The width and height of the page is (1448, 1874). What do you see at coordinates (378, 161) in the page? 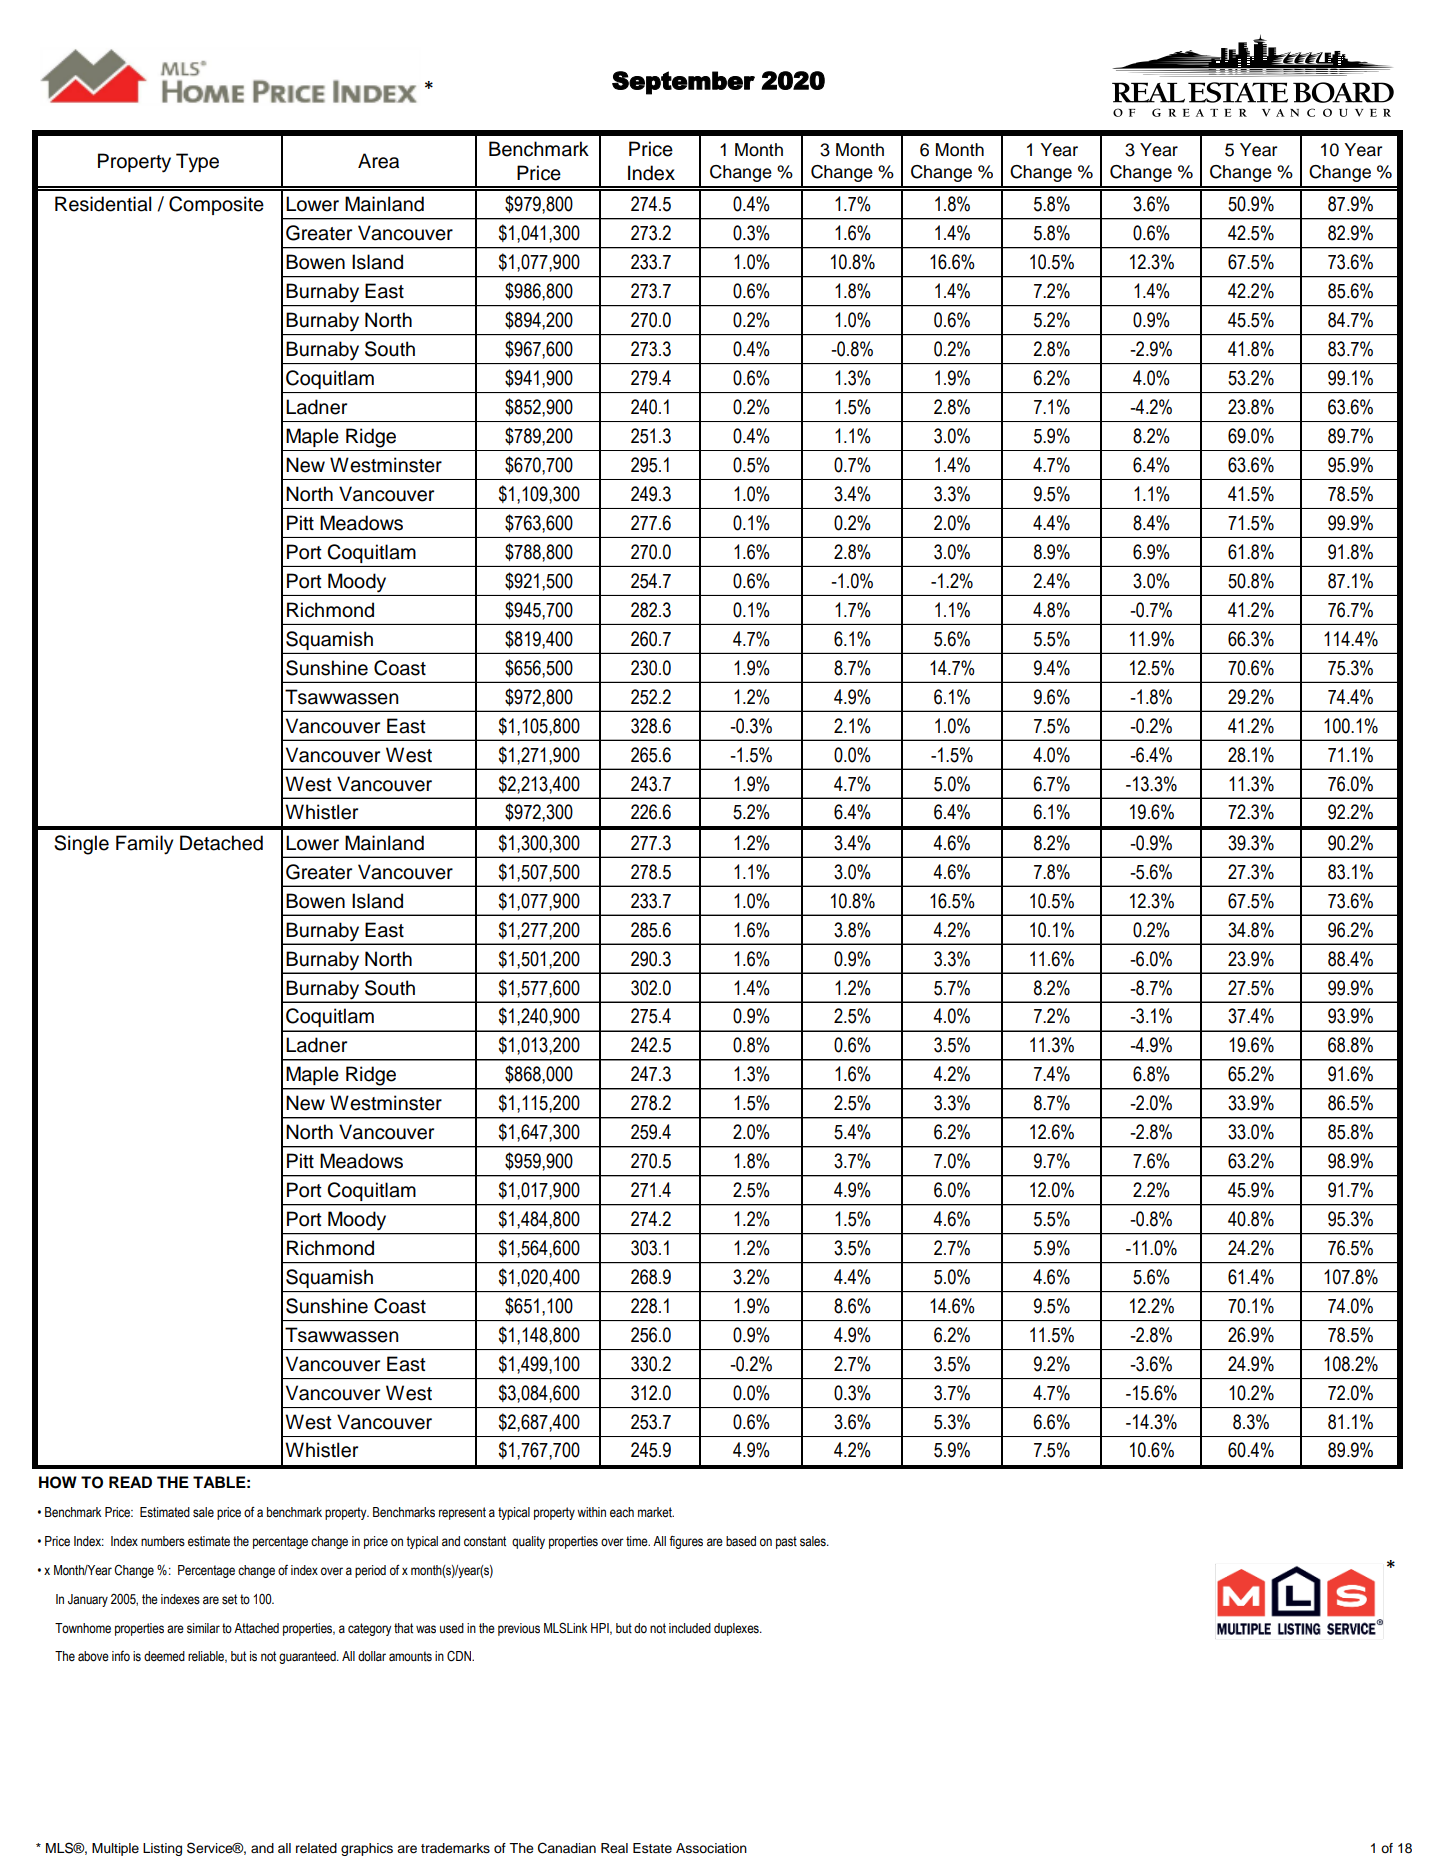
I see `Area` at bounding box center [378, 161].
